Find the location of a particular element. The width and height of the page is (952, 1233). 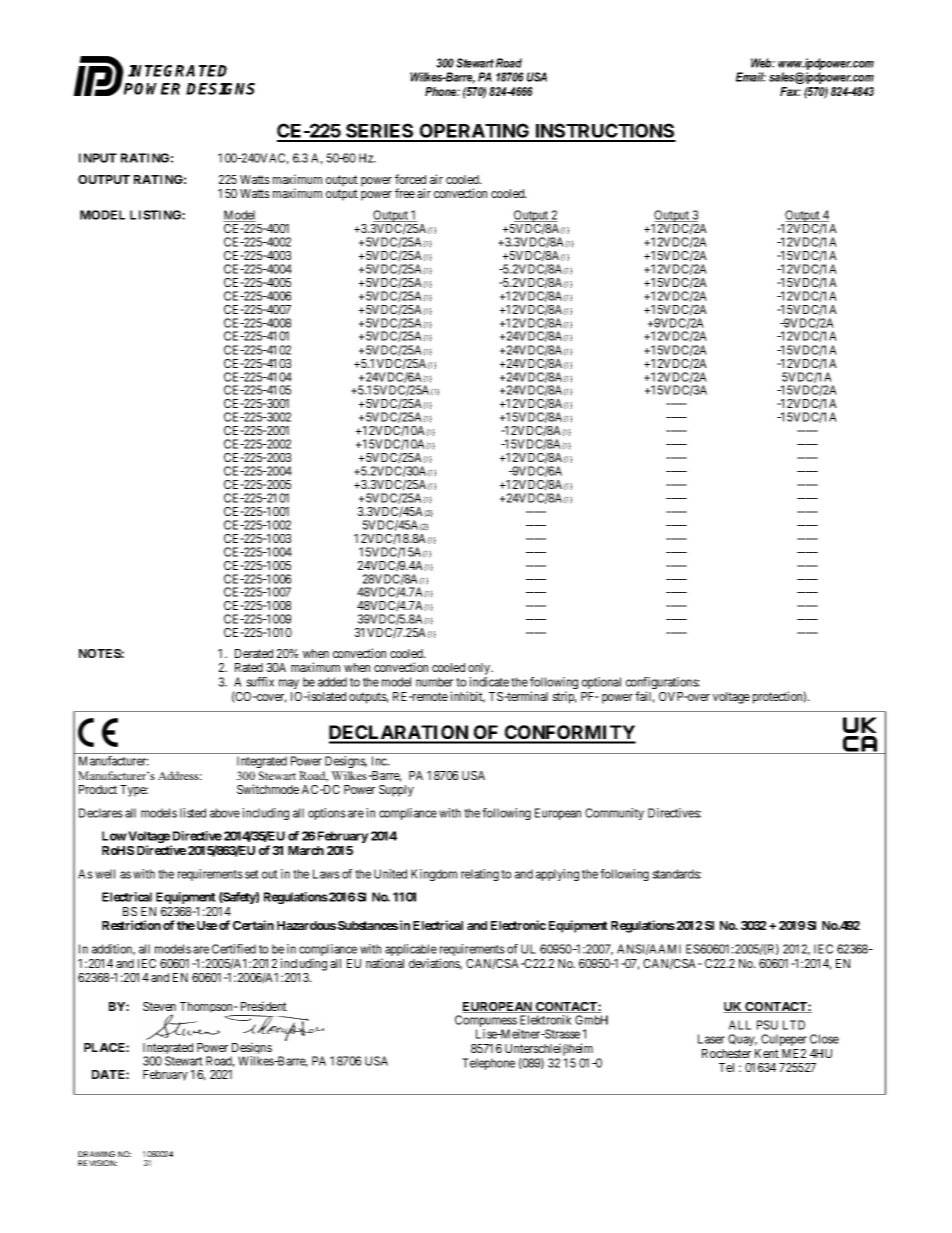

SERIES is located at coordinates (380, 132).
